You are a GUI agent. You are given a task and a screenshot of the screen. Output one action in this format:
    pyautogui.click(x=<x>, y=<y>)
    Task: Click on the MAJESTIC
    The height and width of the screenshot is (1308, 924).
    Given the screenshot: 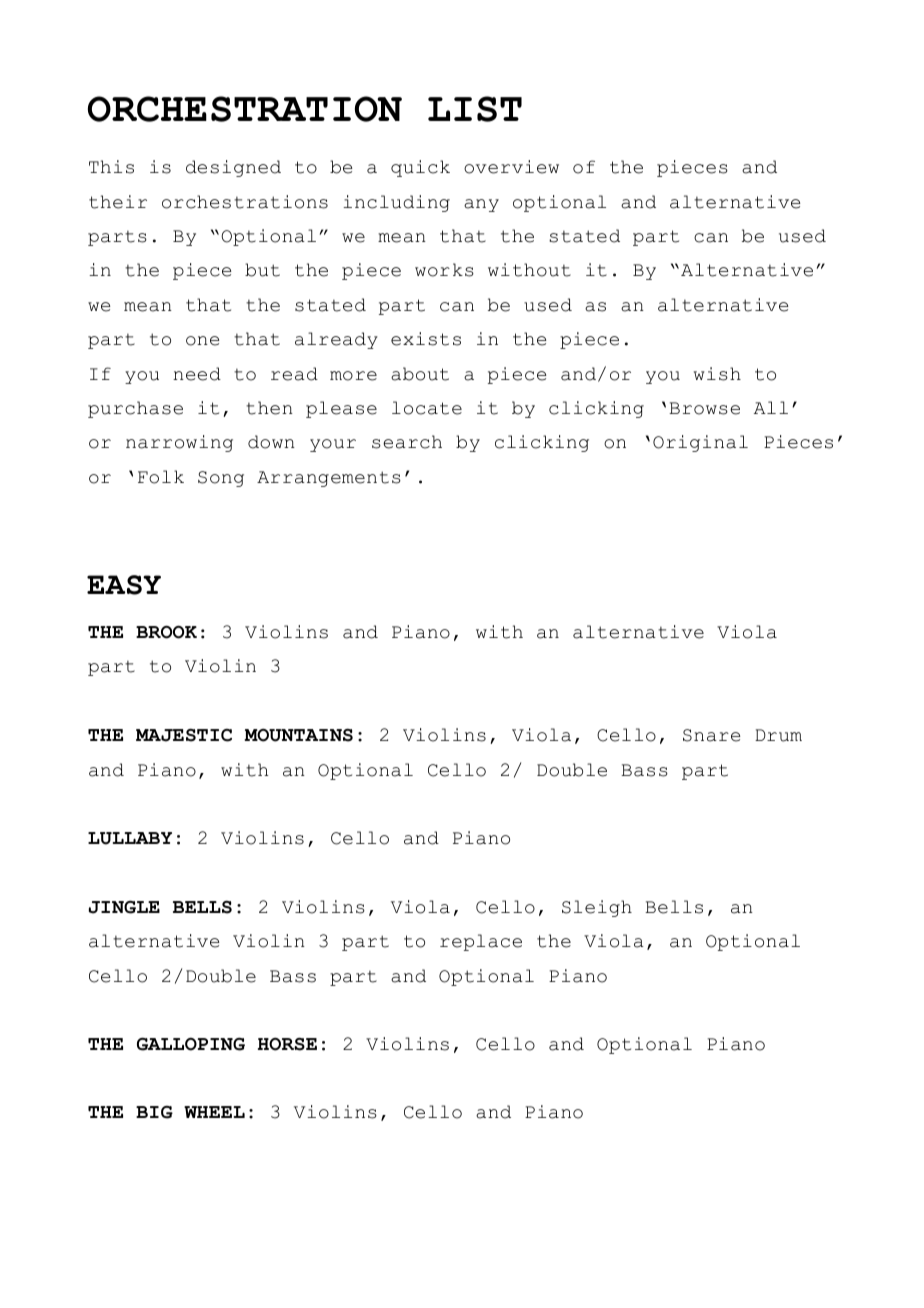 What is the action you would take?
    pyautogui.click(x=184, y=735)
